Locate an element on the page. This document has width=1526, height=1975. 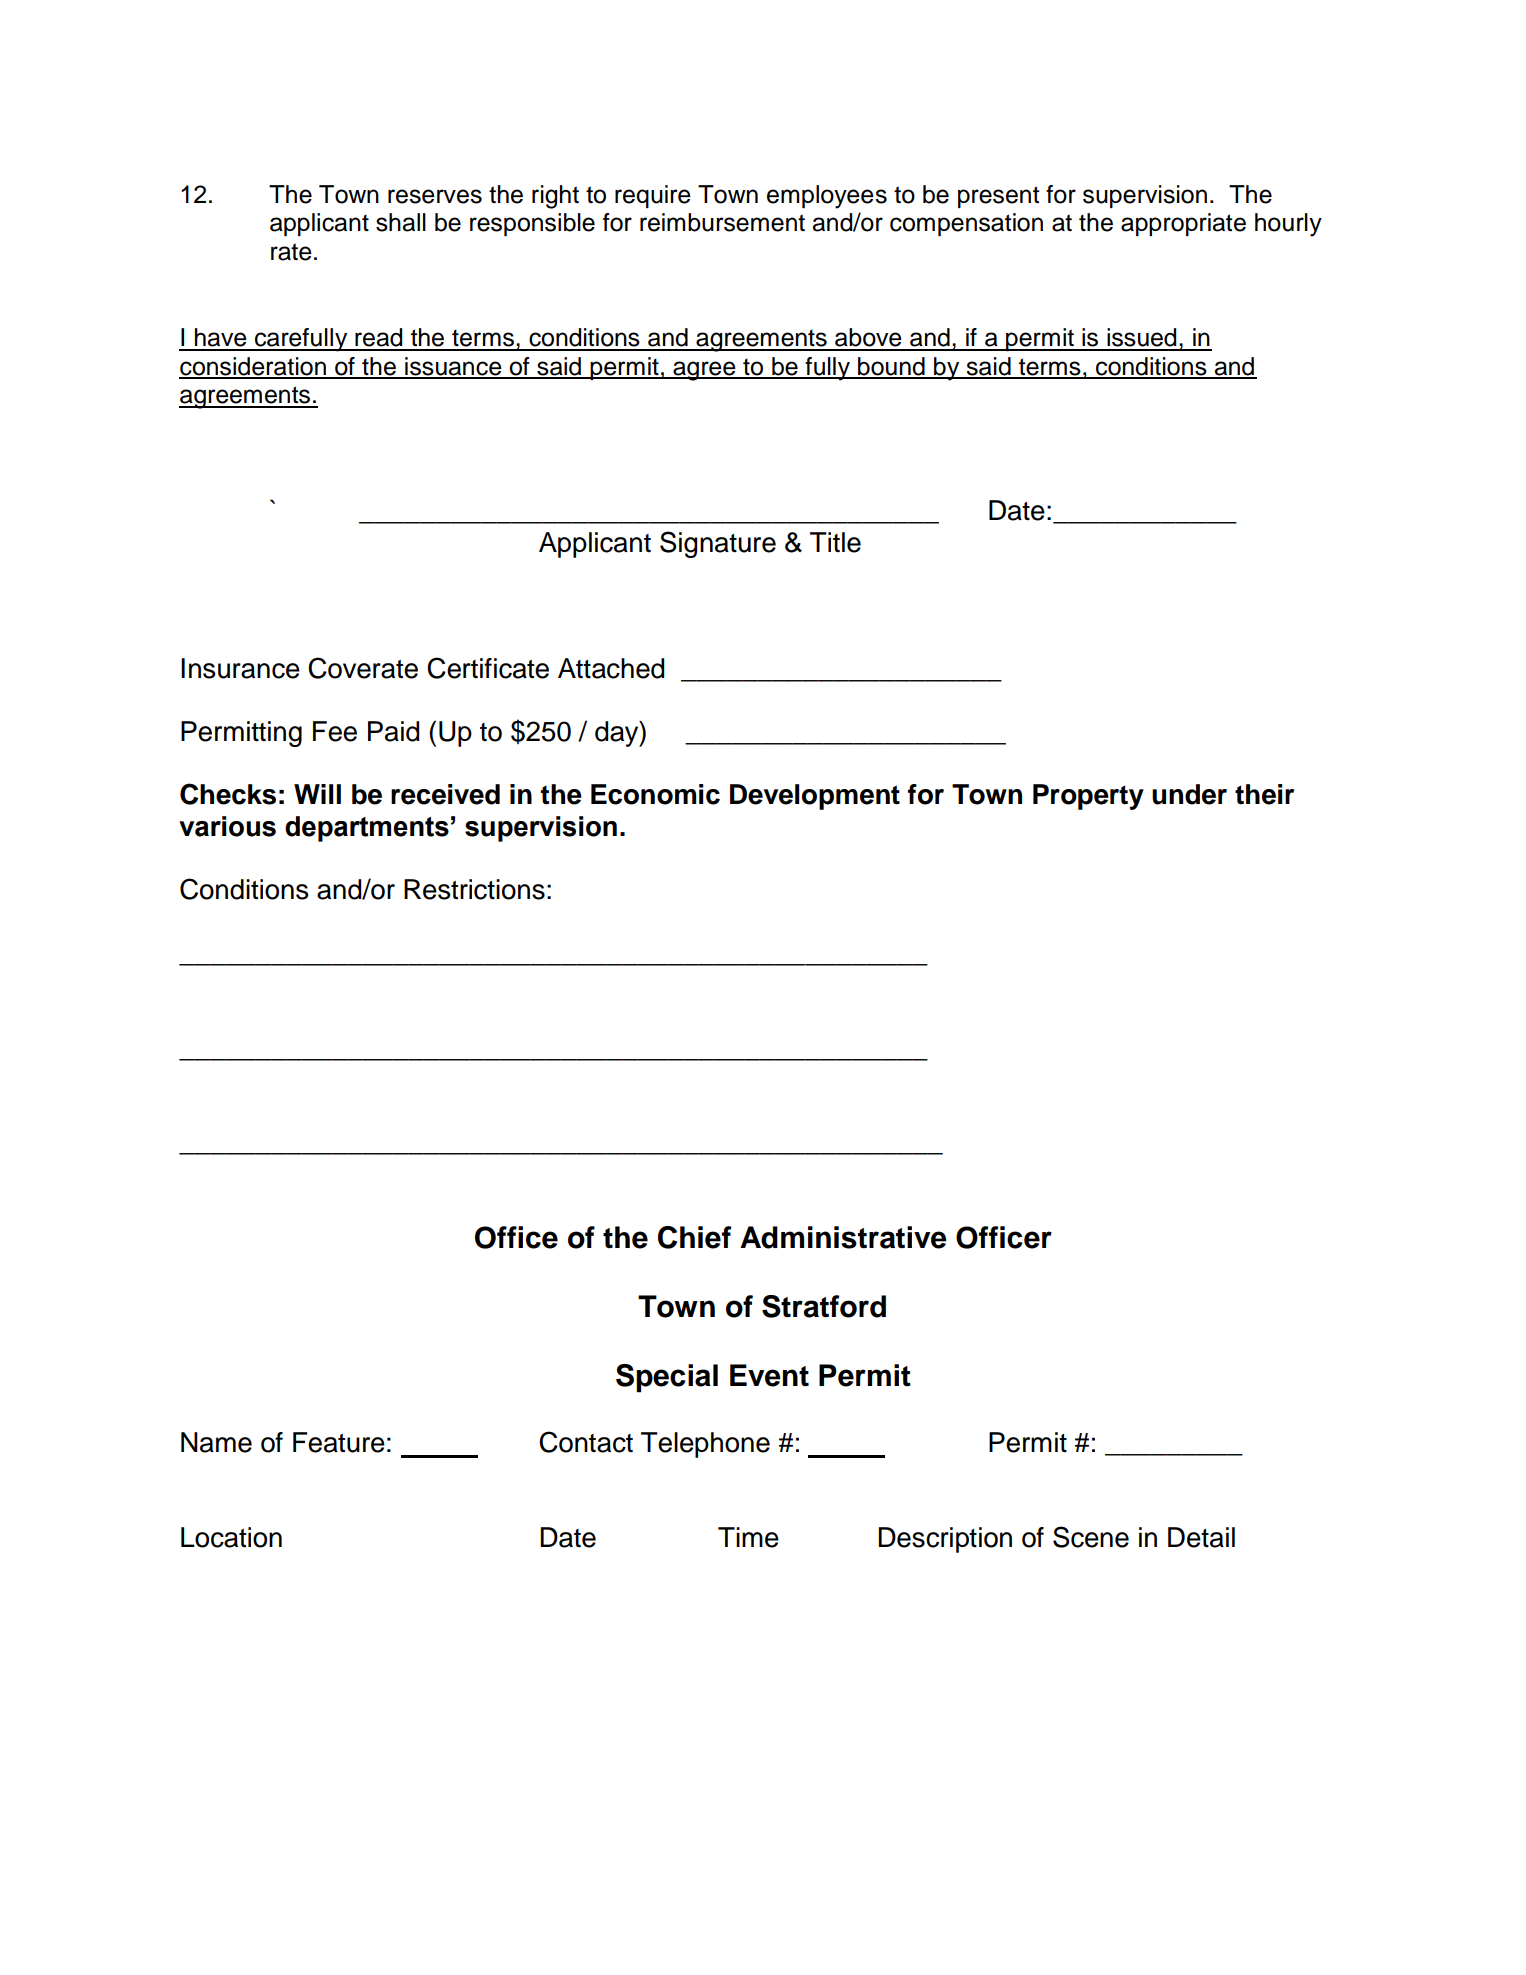
Title is located at coordinates (835, 542).
